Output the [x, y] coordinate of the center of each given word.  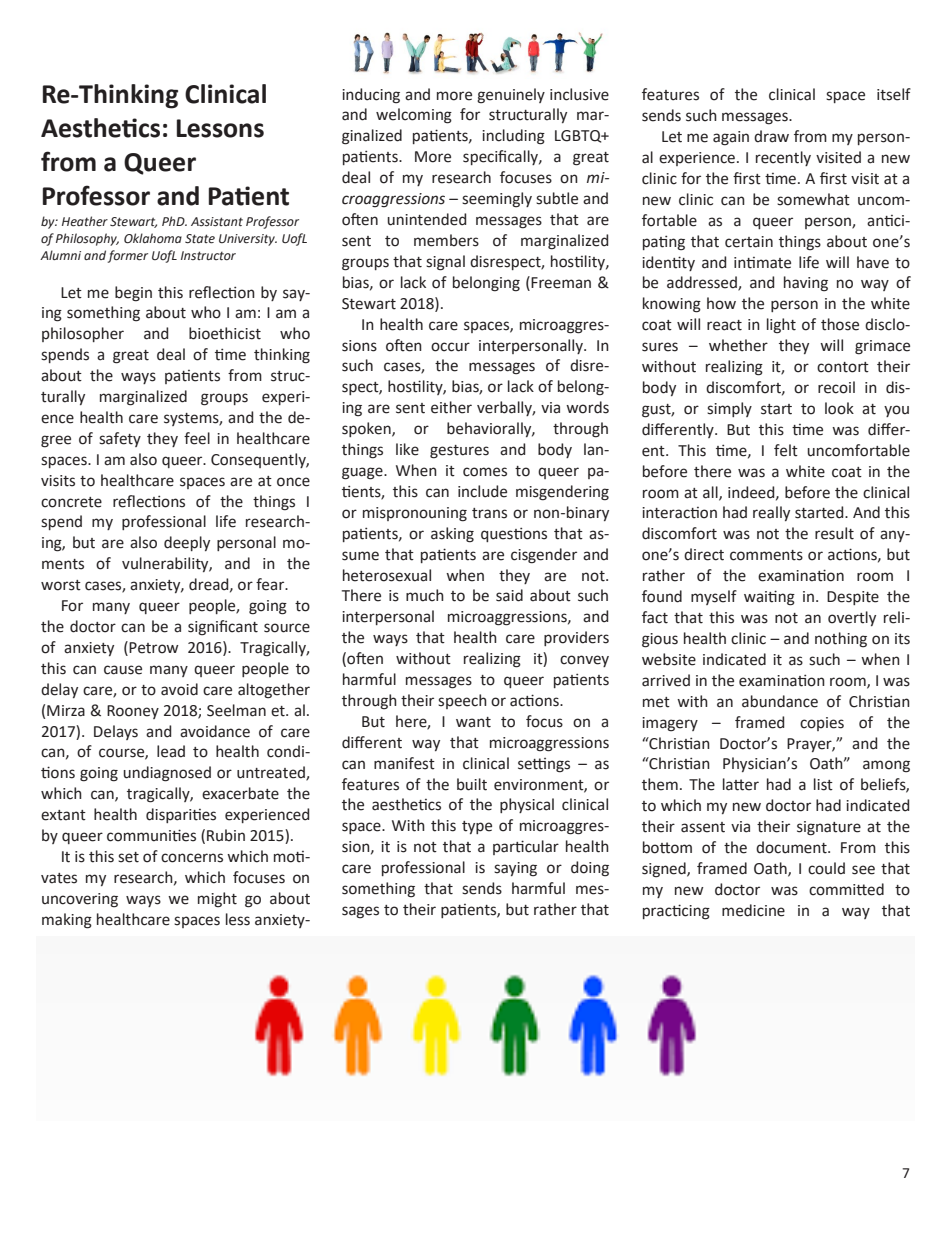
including [513, 137]
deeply [187, 543]
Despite [853, 598]
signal [445, 263]
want [473, 722]
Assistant [217, 222]
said [509, 595]
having [806, 284]
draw [771, 136]
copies [822, 724]
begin [133, 294]
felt [786, 450]
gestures [459, 452]
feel [197, 438]
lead [171, 751]
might [217, 900]
